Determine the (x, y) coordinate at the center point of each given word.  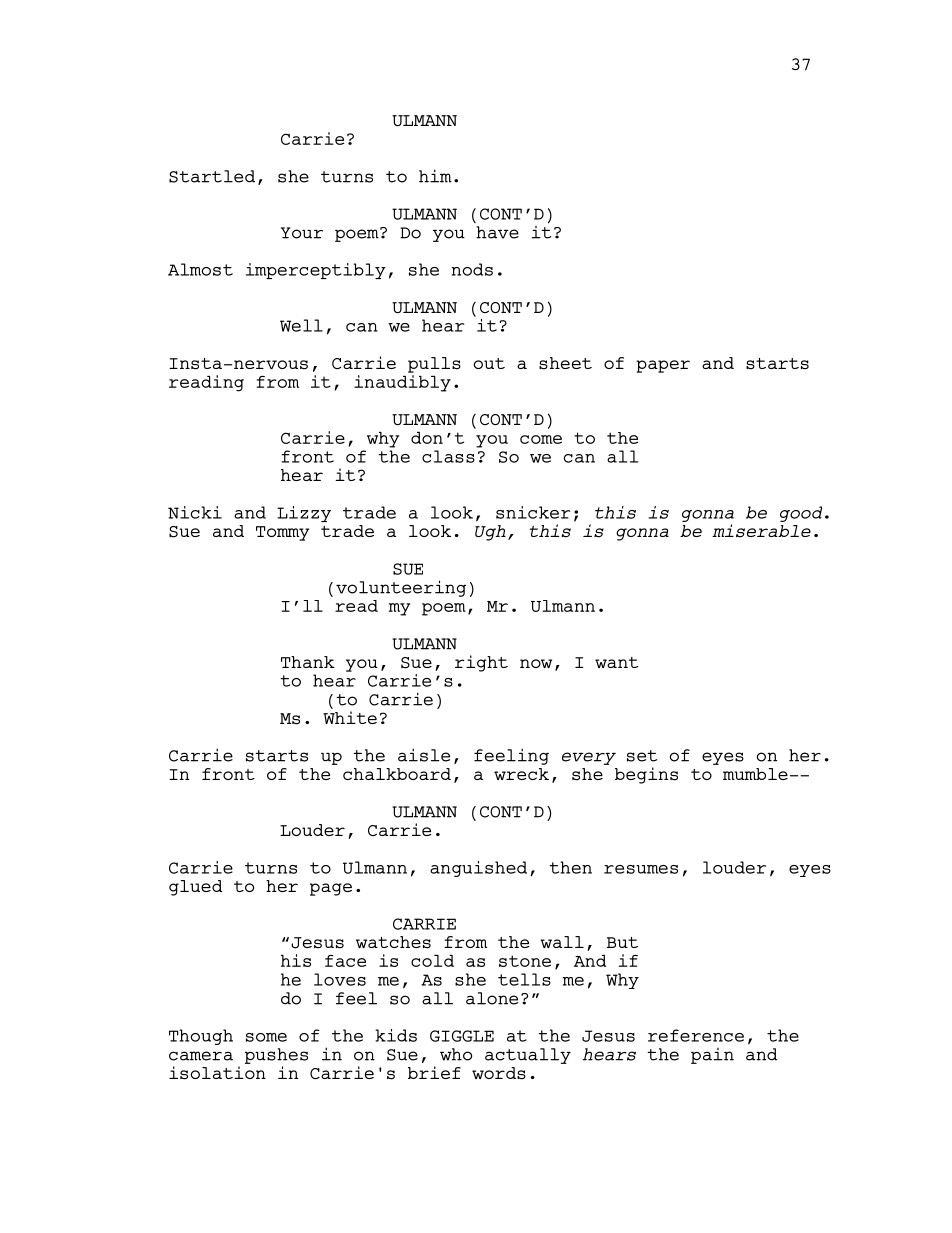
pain (712, 1056)
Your (302, 233)
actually (528, 1056)
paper (663, 366)
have (497, 232)
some (266, 1037)
